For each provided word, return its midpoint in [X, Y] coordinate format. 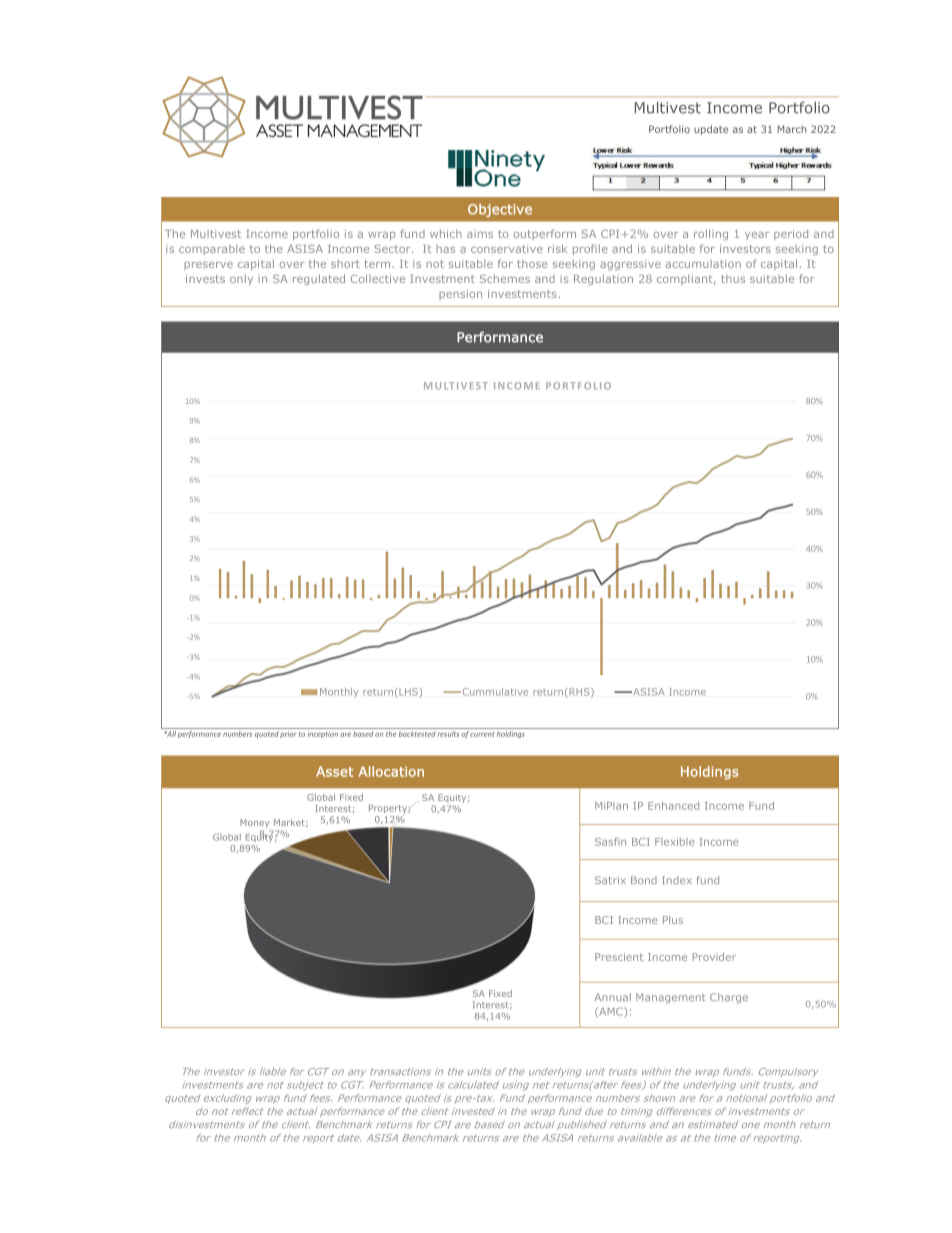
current [482, 734]
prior [288, 735]
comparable [212, 249]
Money [255, 823]
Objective [500, 210]
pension [460, 295]
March [792, 129]
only [241, 279]
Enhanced [673, 805]
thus [733, 278]
